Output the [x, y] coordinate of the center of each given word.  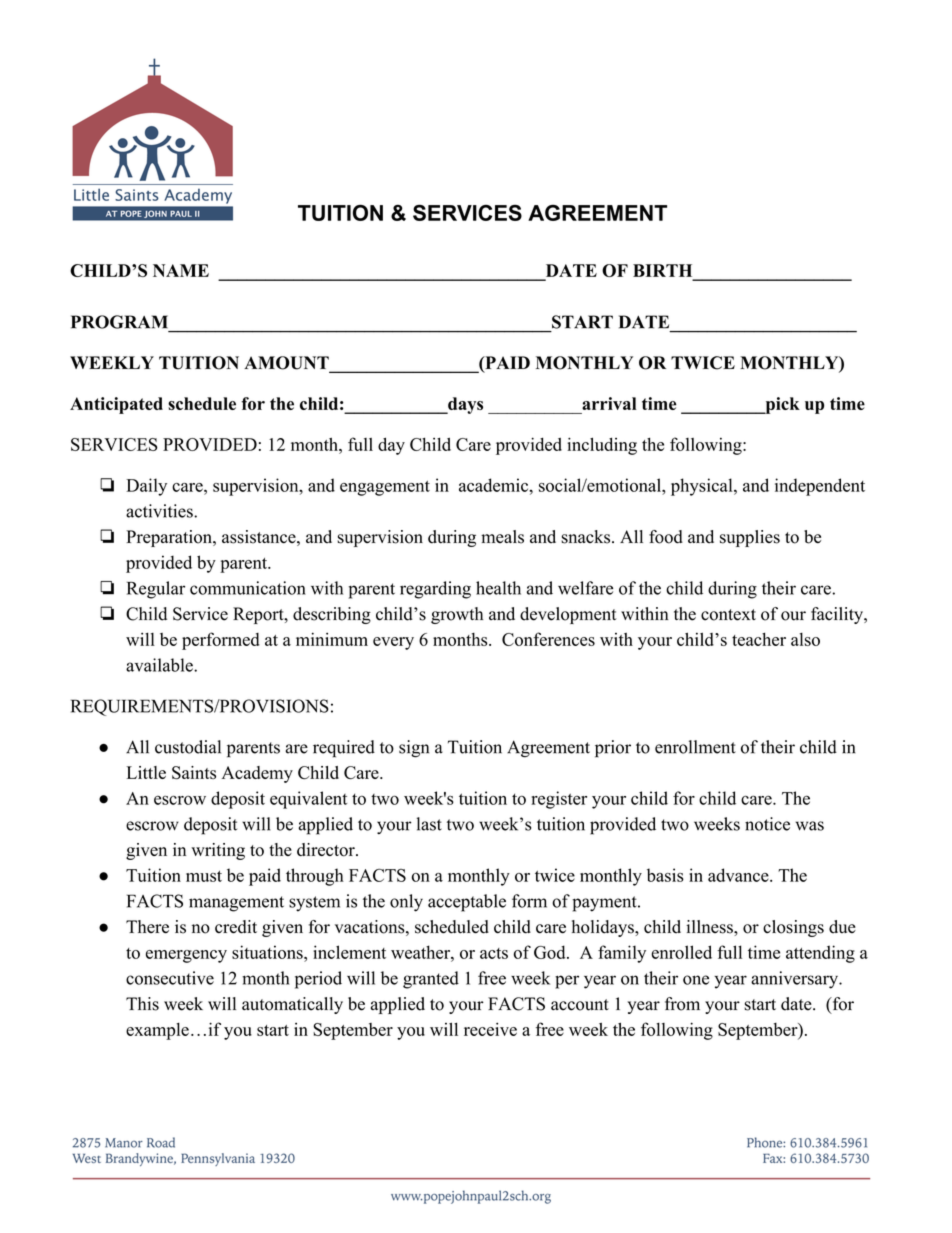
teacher [759, 639]
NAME [181, 270]
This [142, 1004]
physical [702, 487]
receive [490, 1029]
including [602, 446]
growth [457, 615]
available [160, 665]
